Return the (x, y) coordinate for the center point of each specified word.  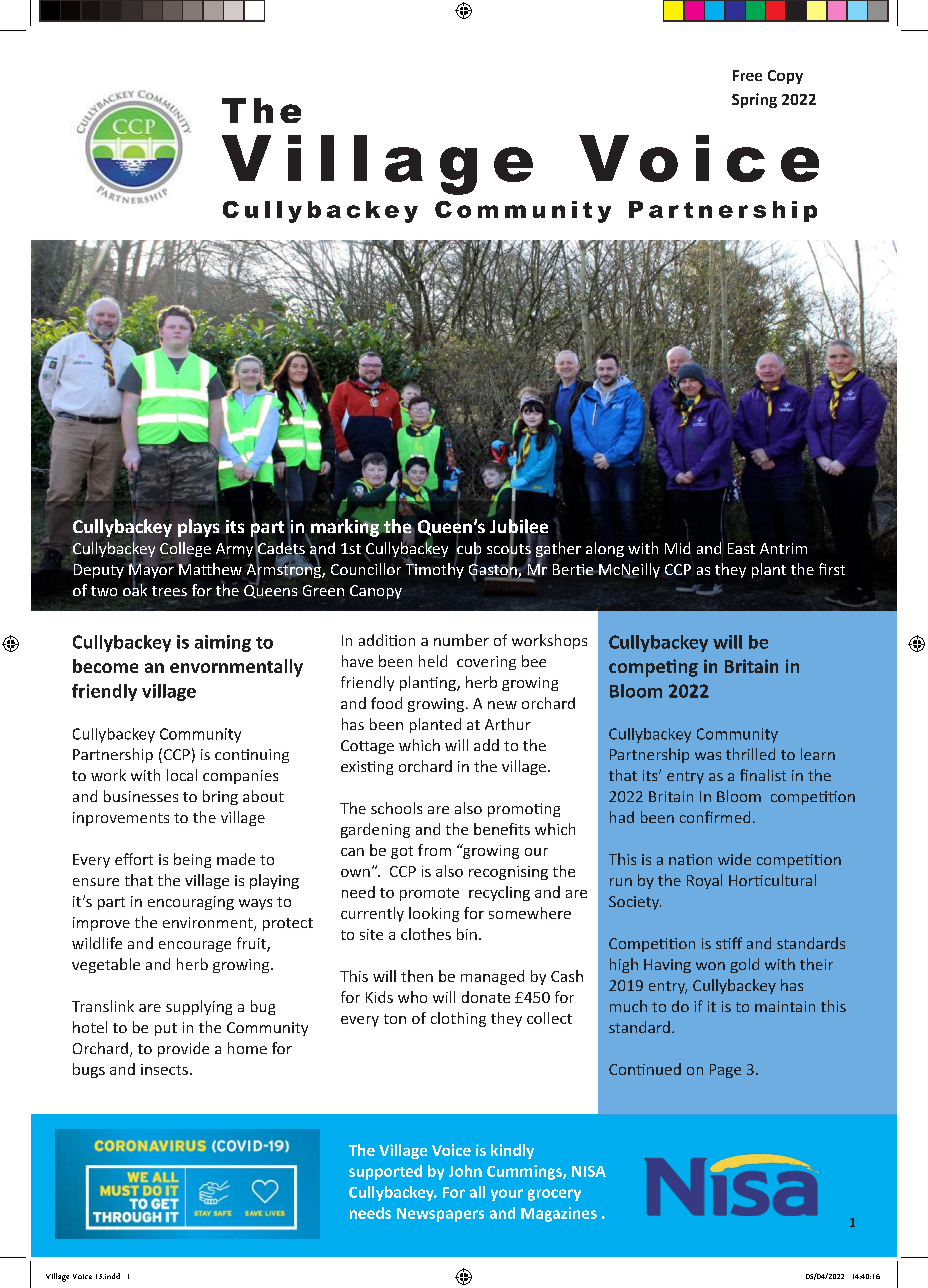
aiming (223, 643)
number (461, 640)
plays (198, 528)
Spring (754, 100)
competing (653, 668)
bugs (89, 1070)
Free (747, 75)
